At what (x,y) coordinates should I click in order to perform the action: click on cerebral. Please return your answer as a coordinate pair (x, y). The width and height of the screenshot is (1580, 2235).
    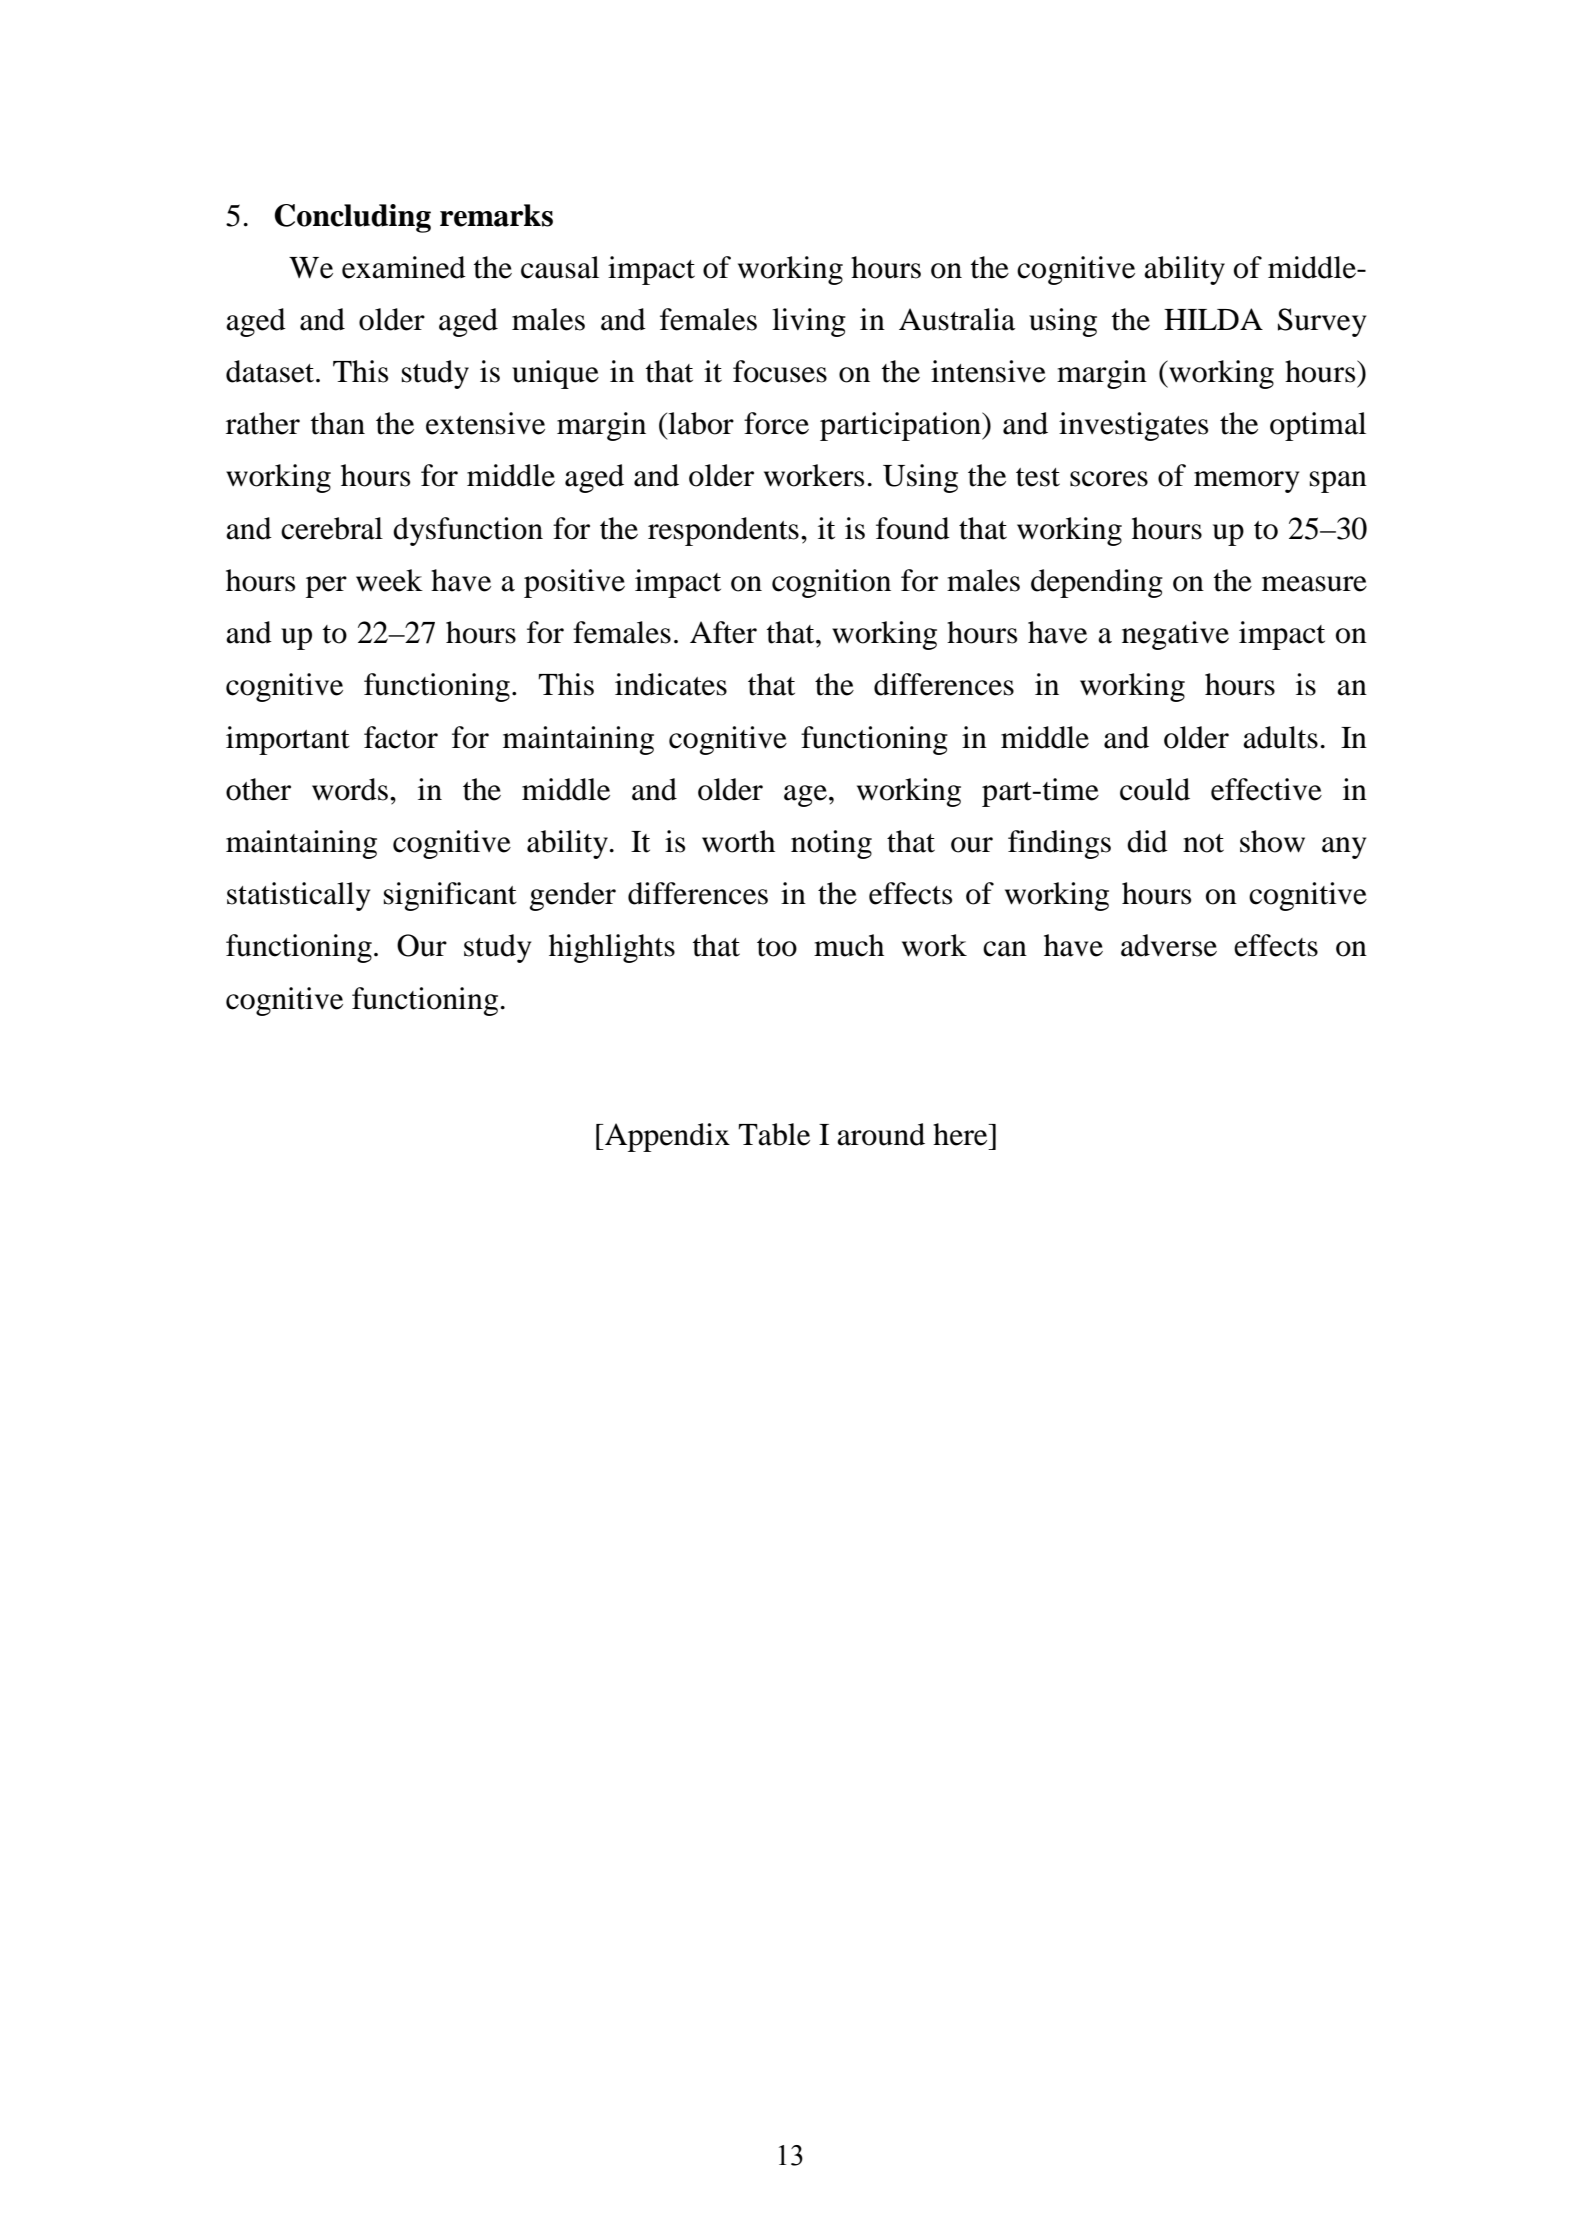
    Looking at the image, I should click on (332, 528).
